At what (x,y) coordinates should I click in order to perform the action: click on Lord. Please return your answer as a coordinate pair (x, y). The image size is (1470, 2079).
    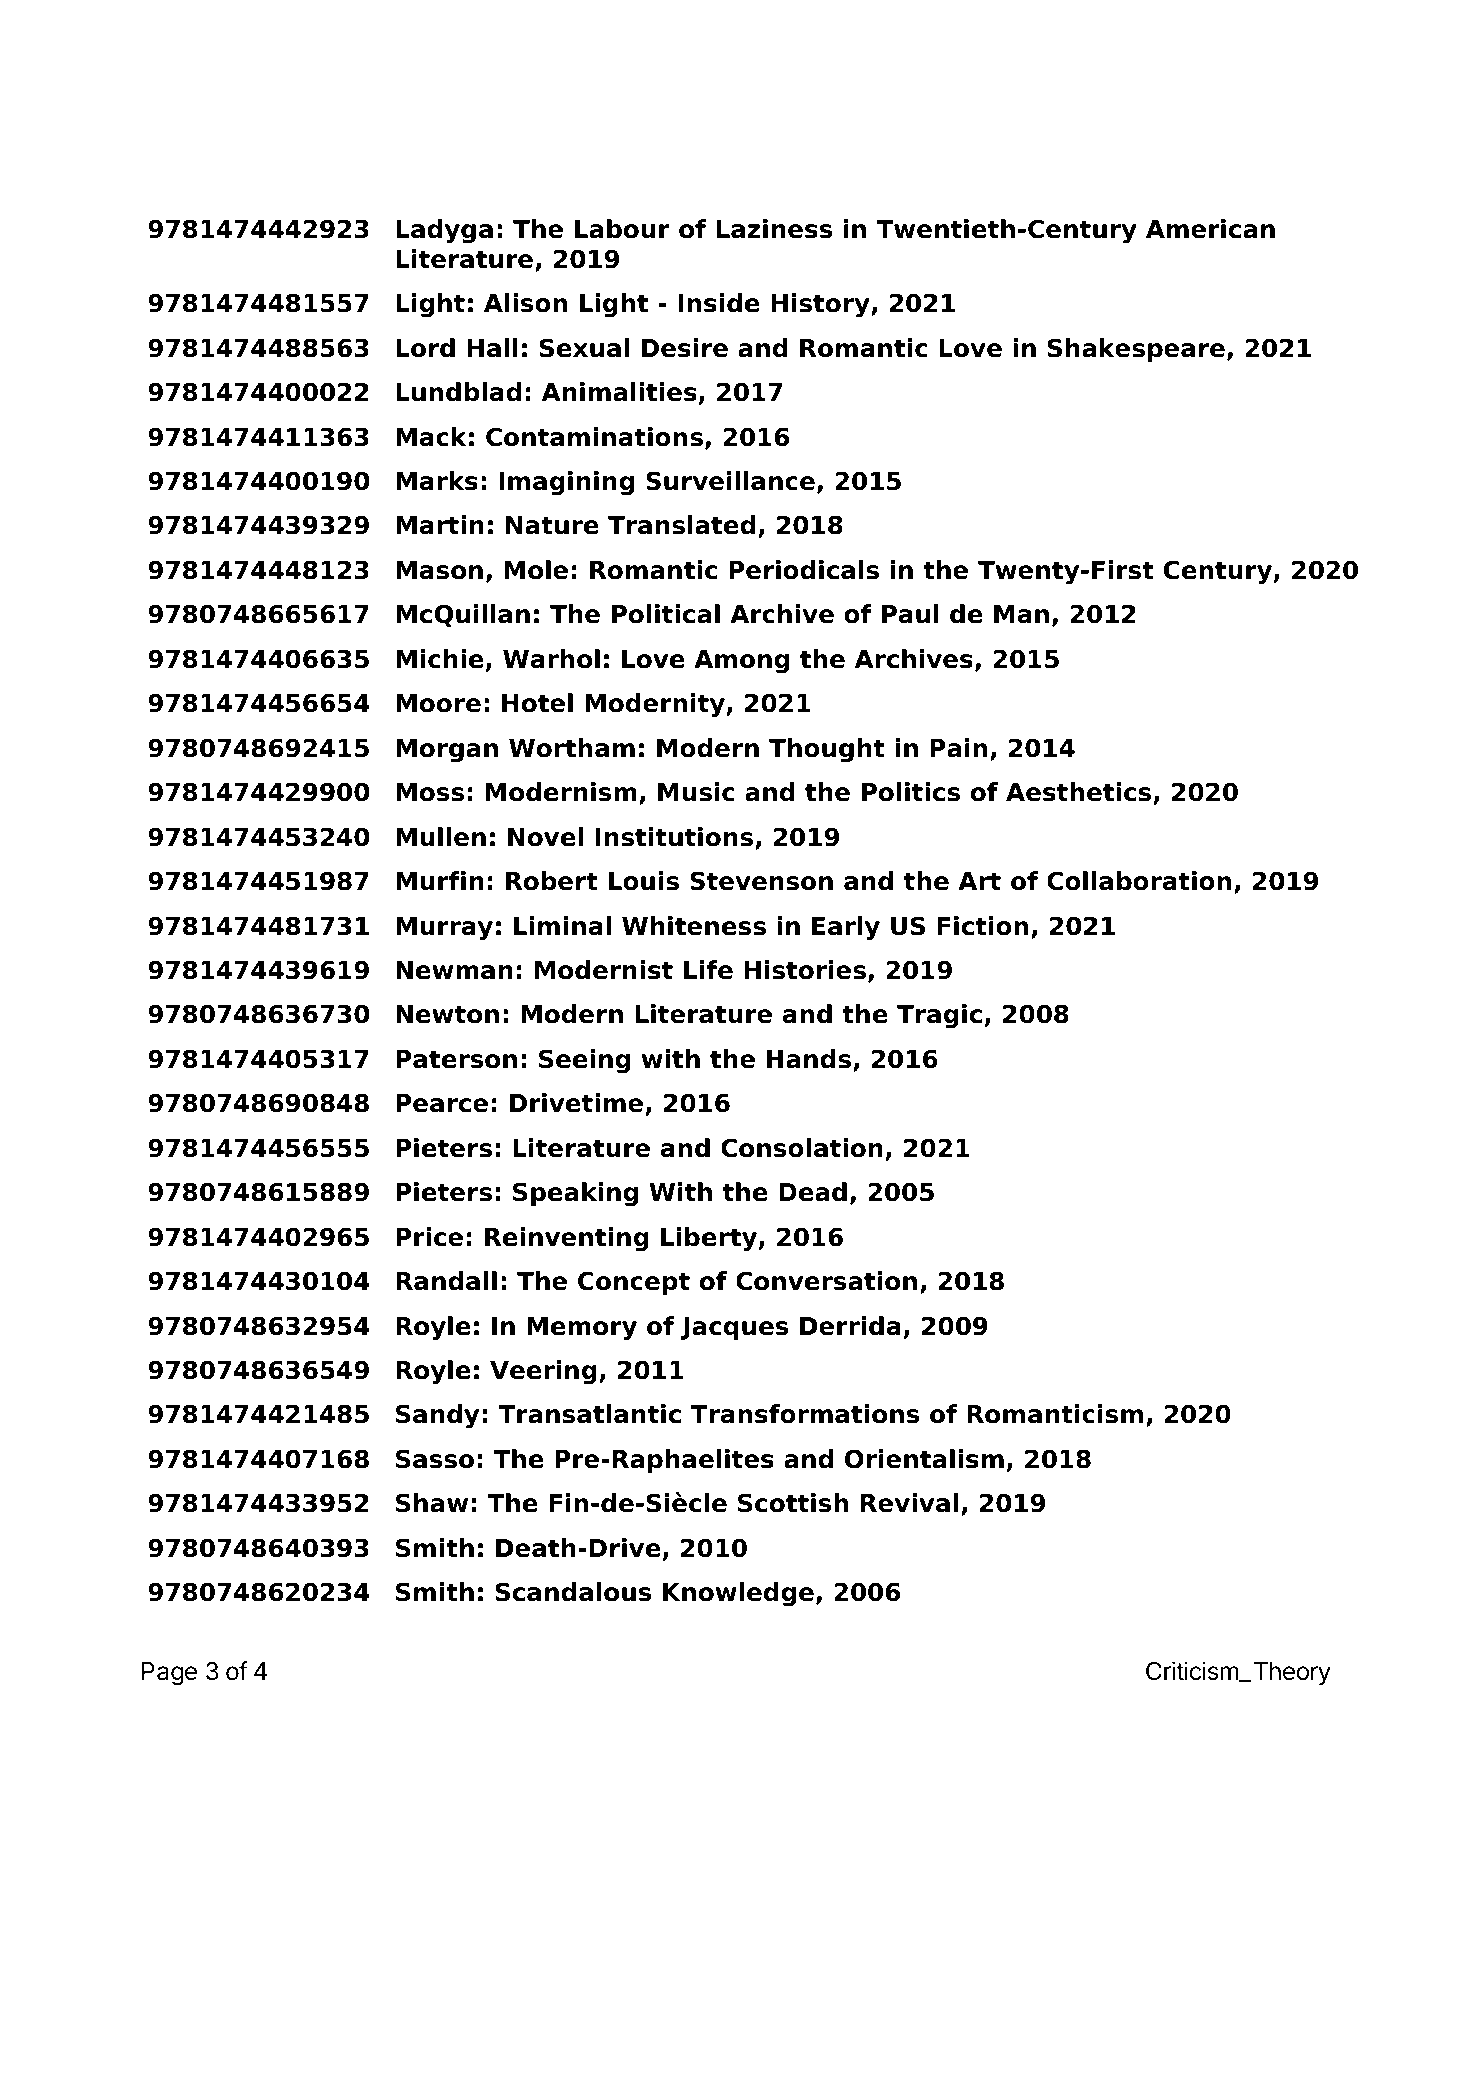
    Looking at the image, I should click on (425, 348).
